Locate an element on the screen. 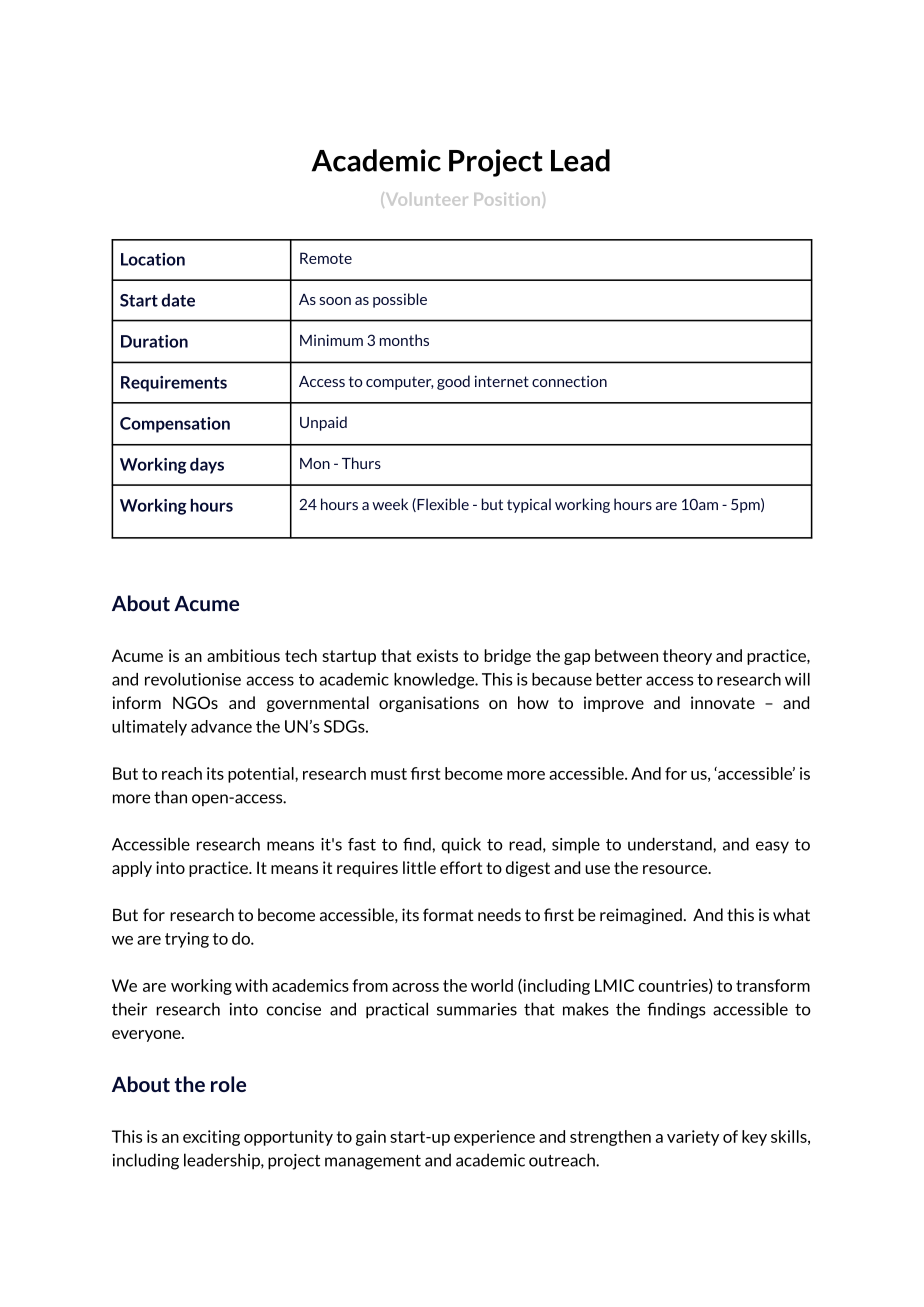 This screenshot has width=924, height=1307. exciting is located at coordinates (211, 1138).
